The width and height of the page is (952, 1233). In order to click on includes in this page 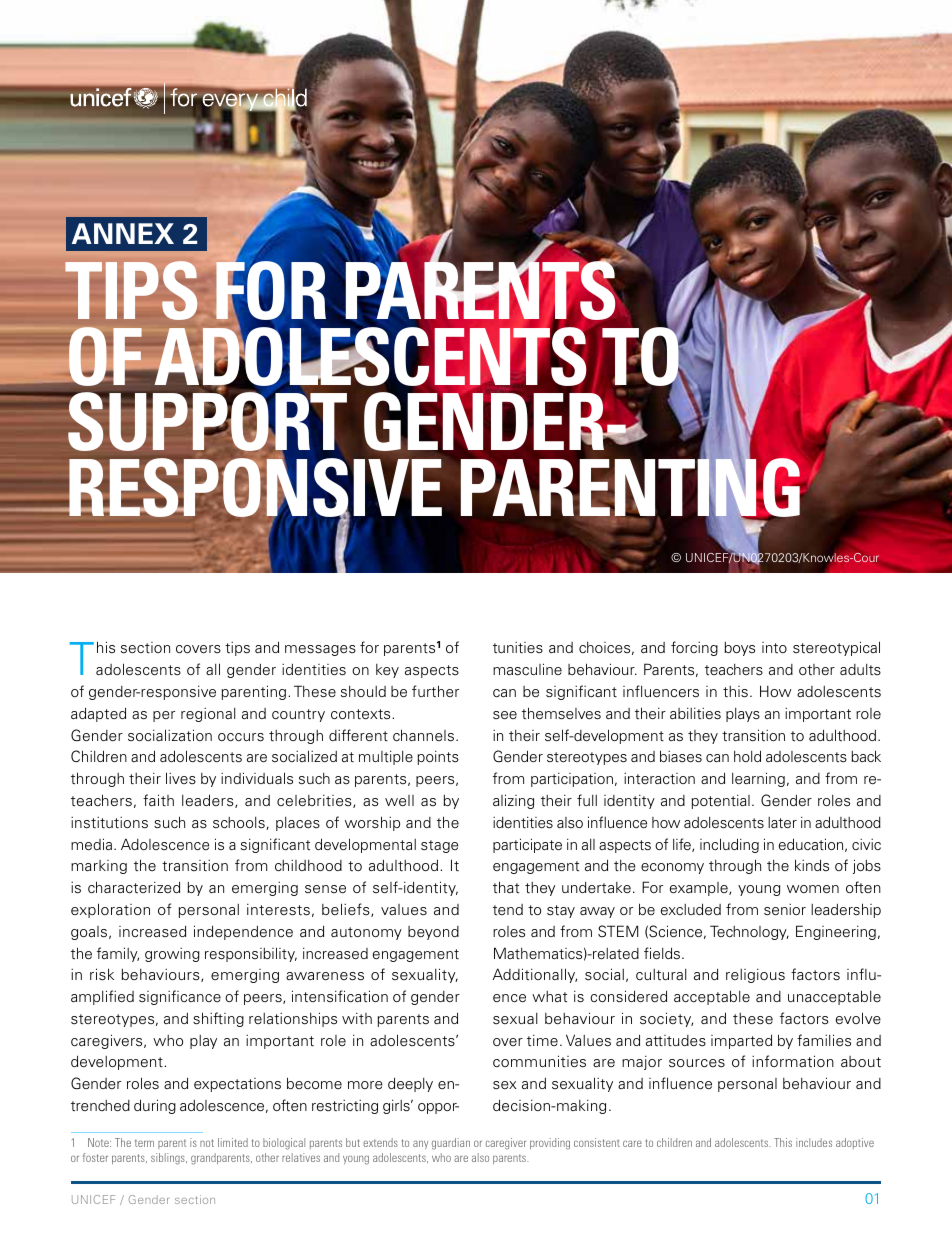, I will do `click(814, 1142)`.
